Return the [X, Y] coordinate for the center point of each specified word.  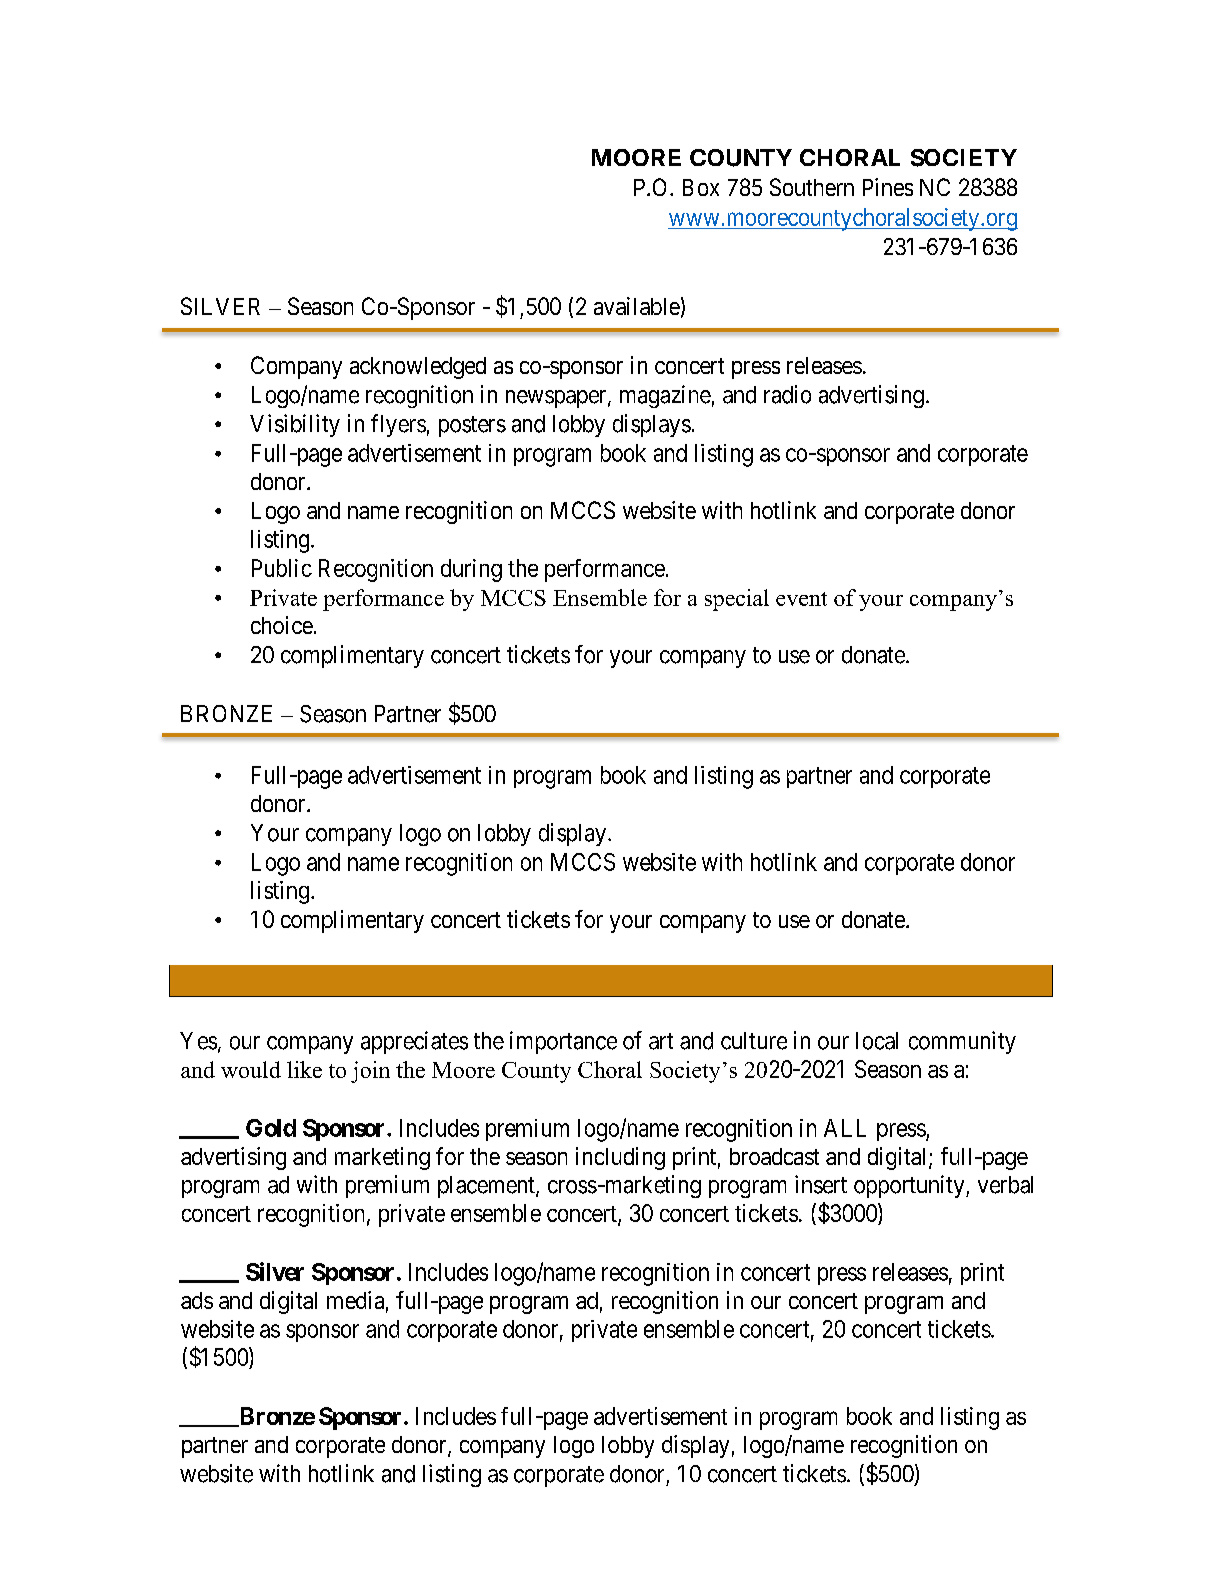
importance [563, 1042]
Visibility [295, 425]
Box [701, 187]
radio [787, 394]
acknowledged [418, 368]
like [304, 1069]
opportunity [910, 1186]
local [877, 1041]
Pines [888, 187]
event [801, 599]
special [737, 600]
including [620, 1158]
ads [197, 1300]
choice [282, 625]
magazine [665, 396]
